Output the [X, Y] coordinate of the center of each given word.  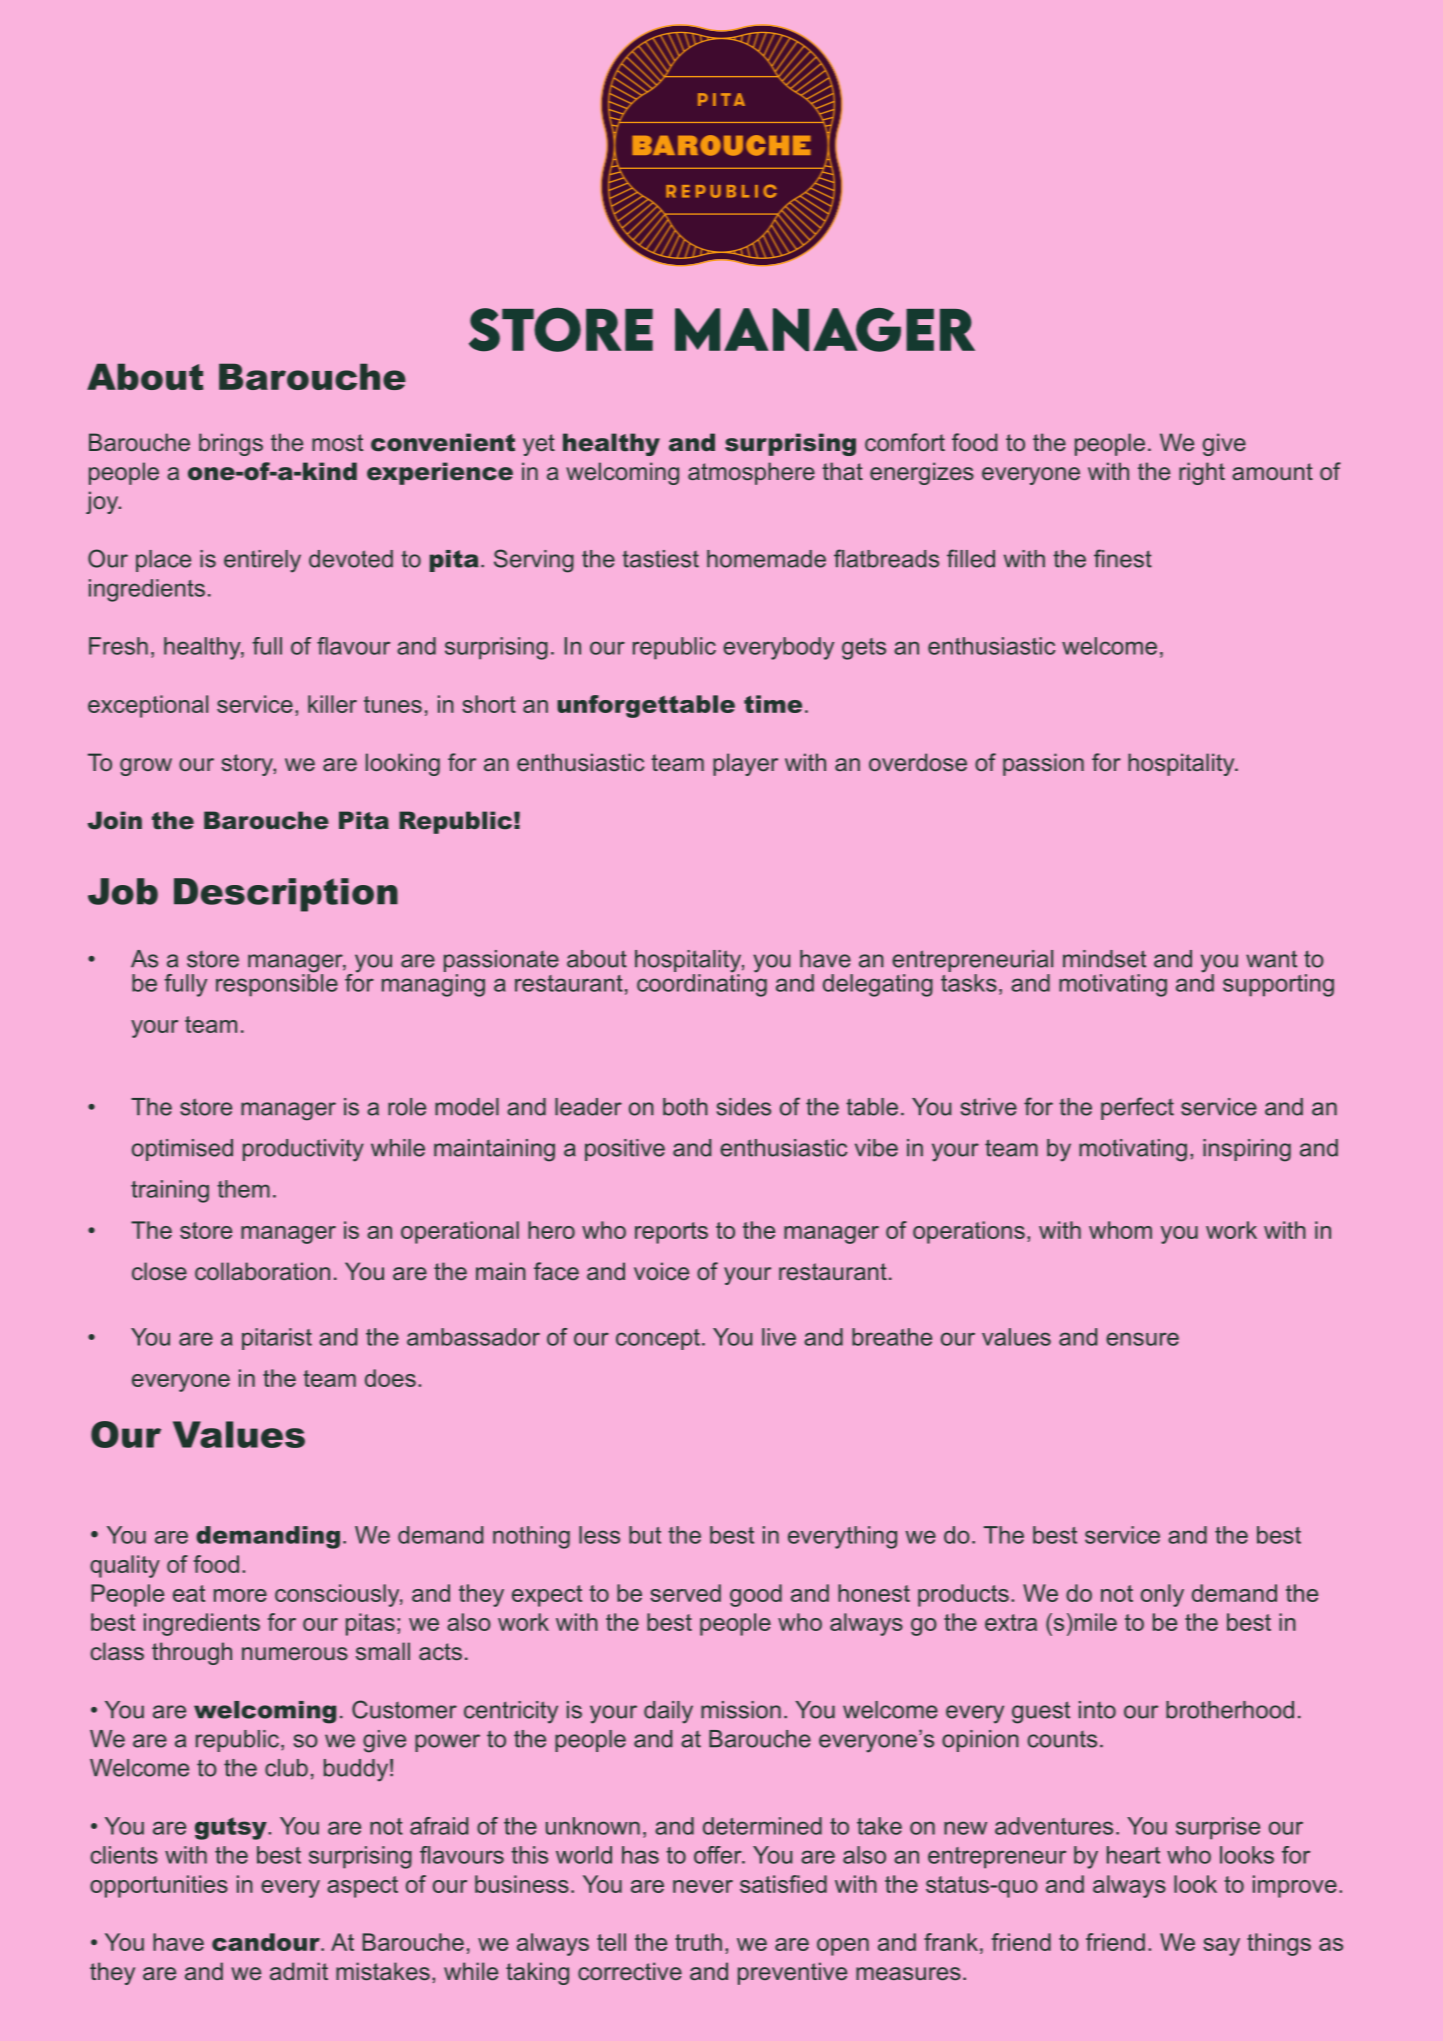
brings [231, 444]
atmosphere [751, 473]
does [390, 1378]
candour [267, 1942]
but [645, 1535]
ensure [1142, 1339]
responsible [277, 984]
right [1202, 473]
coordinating [702, 984]
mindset [1104, 959]
